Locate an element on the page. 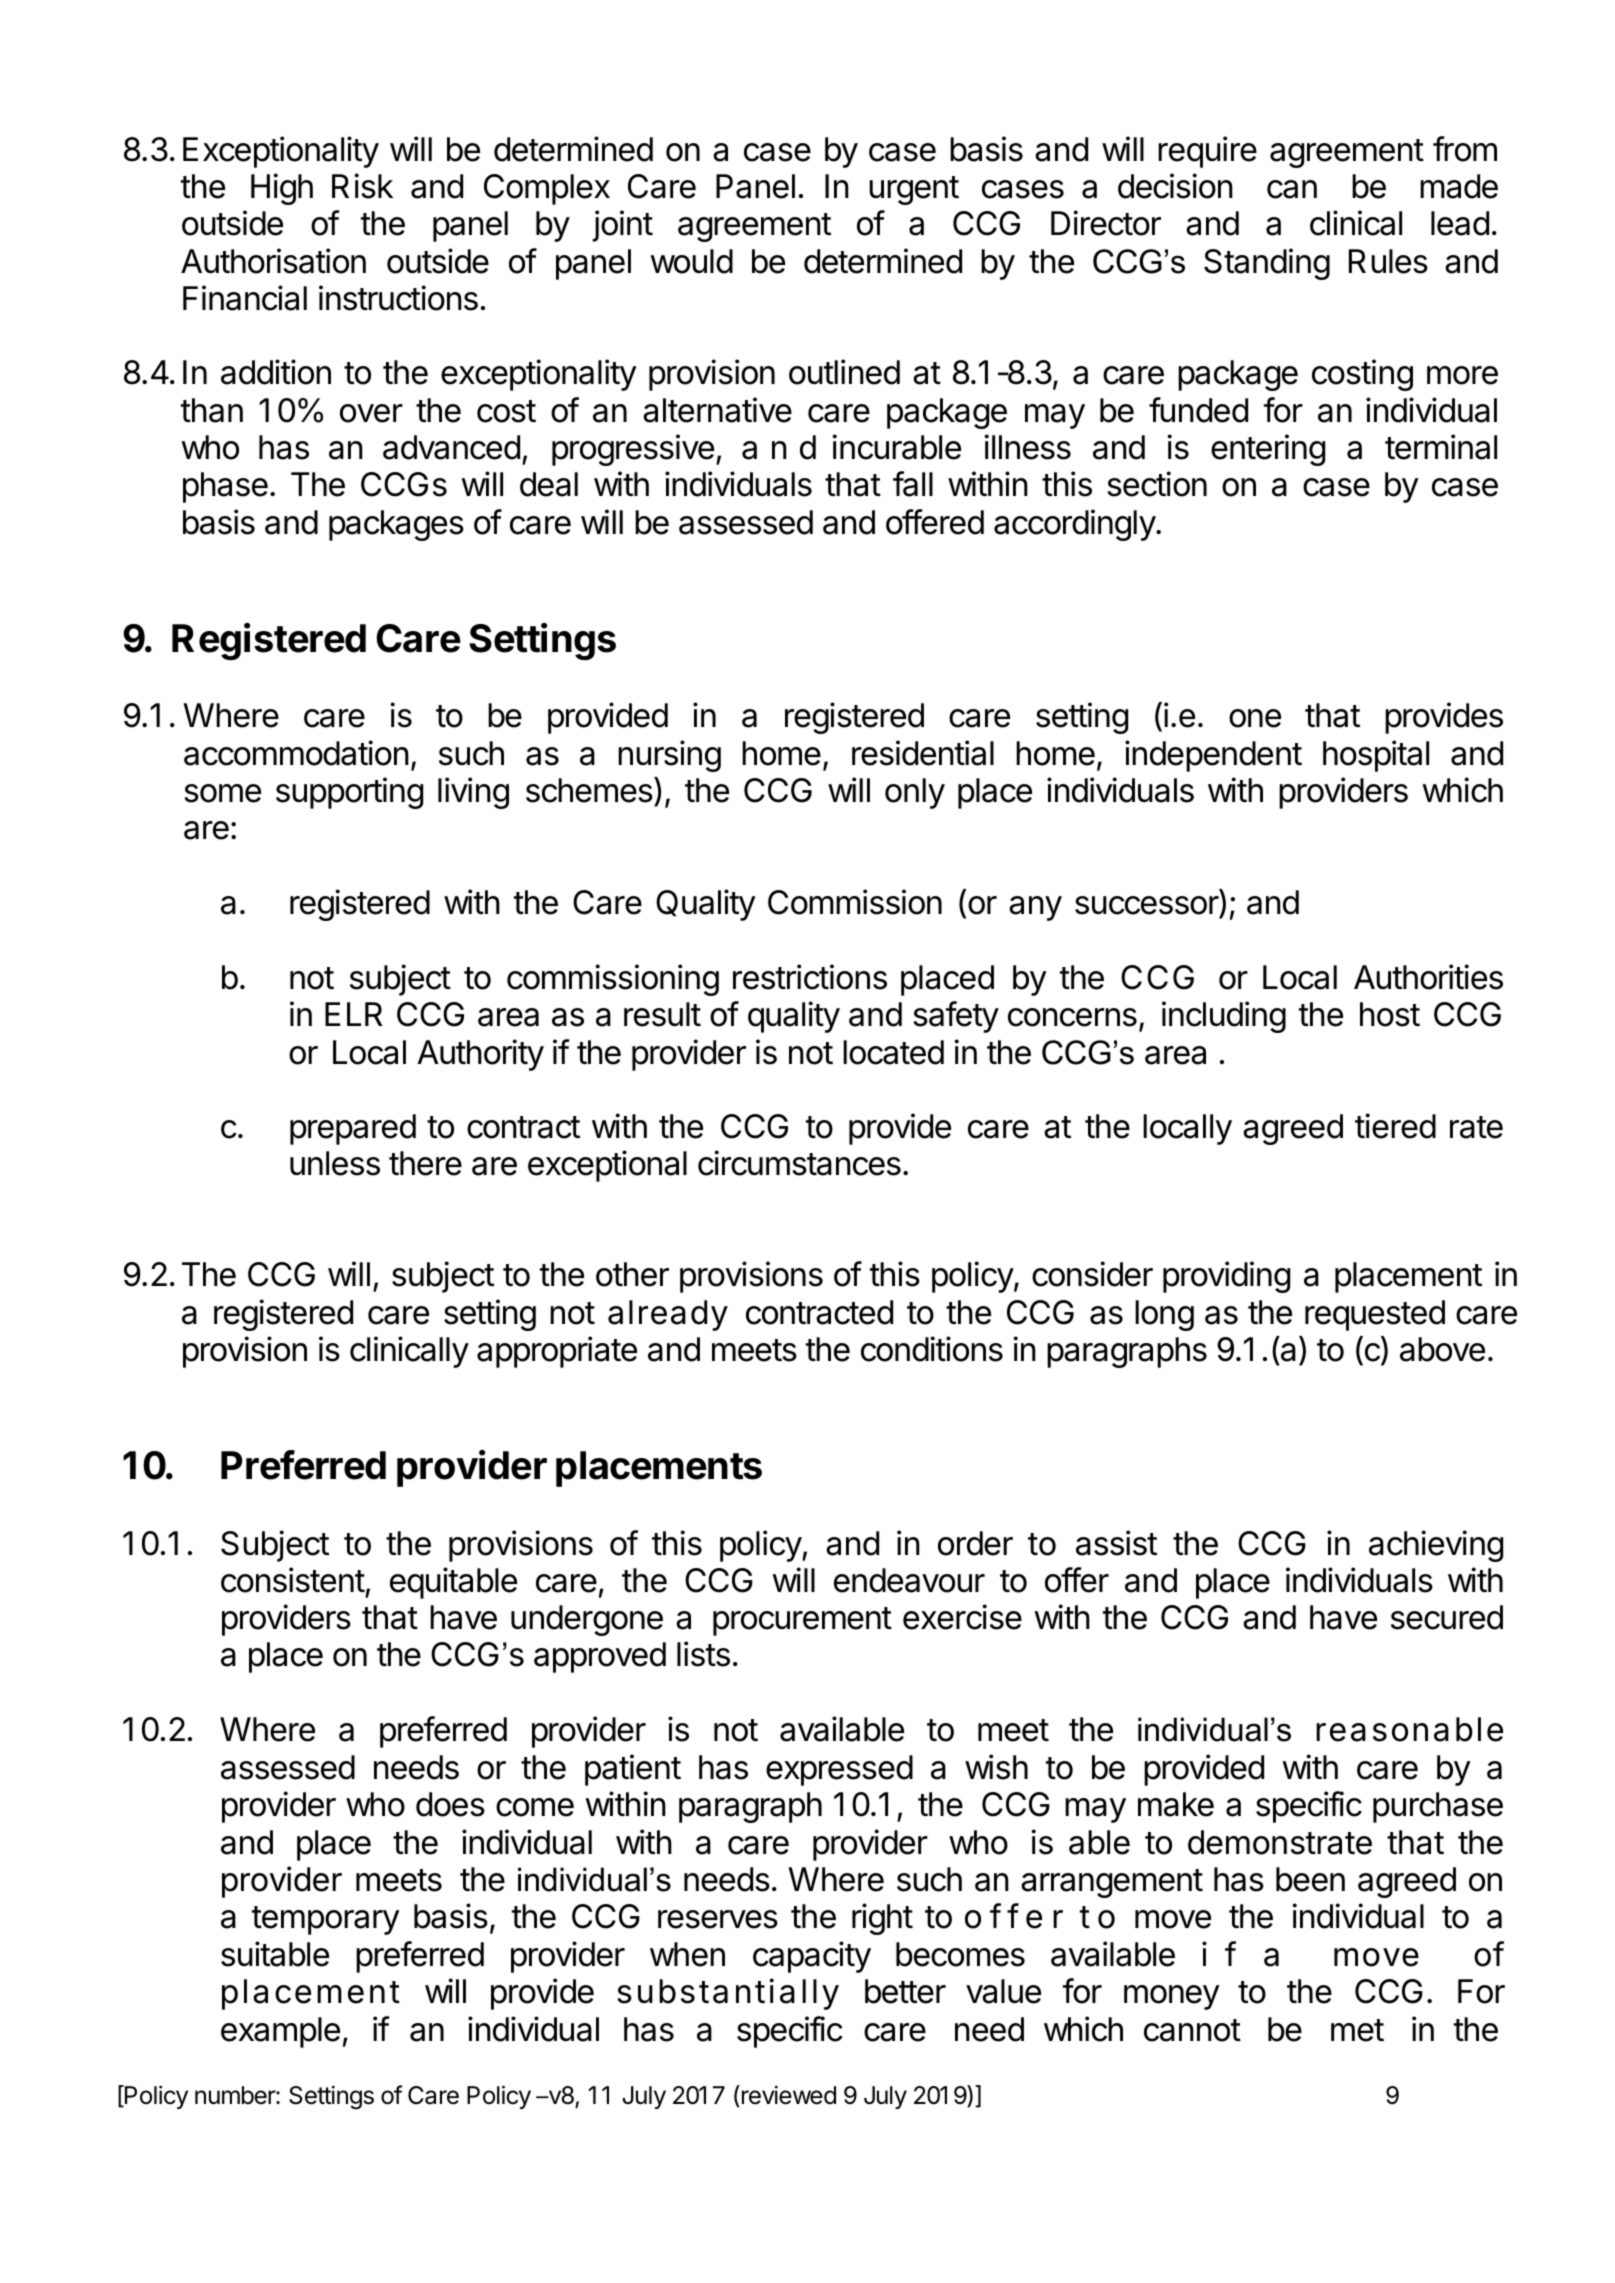 The width and height of the document is (1615, 2283). example is located at coordinates (280, 2032).
